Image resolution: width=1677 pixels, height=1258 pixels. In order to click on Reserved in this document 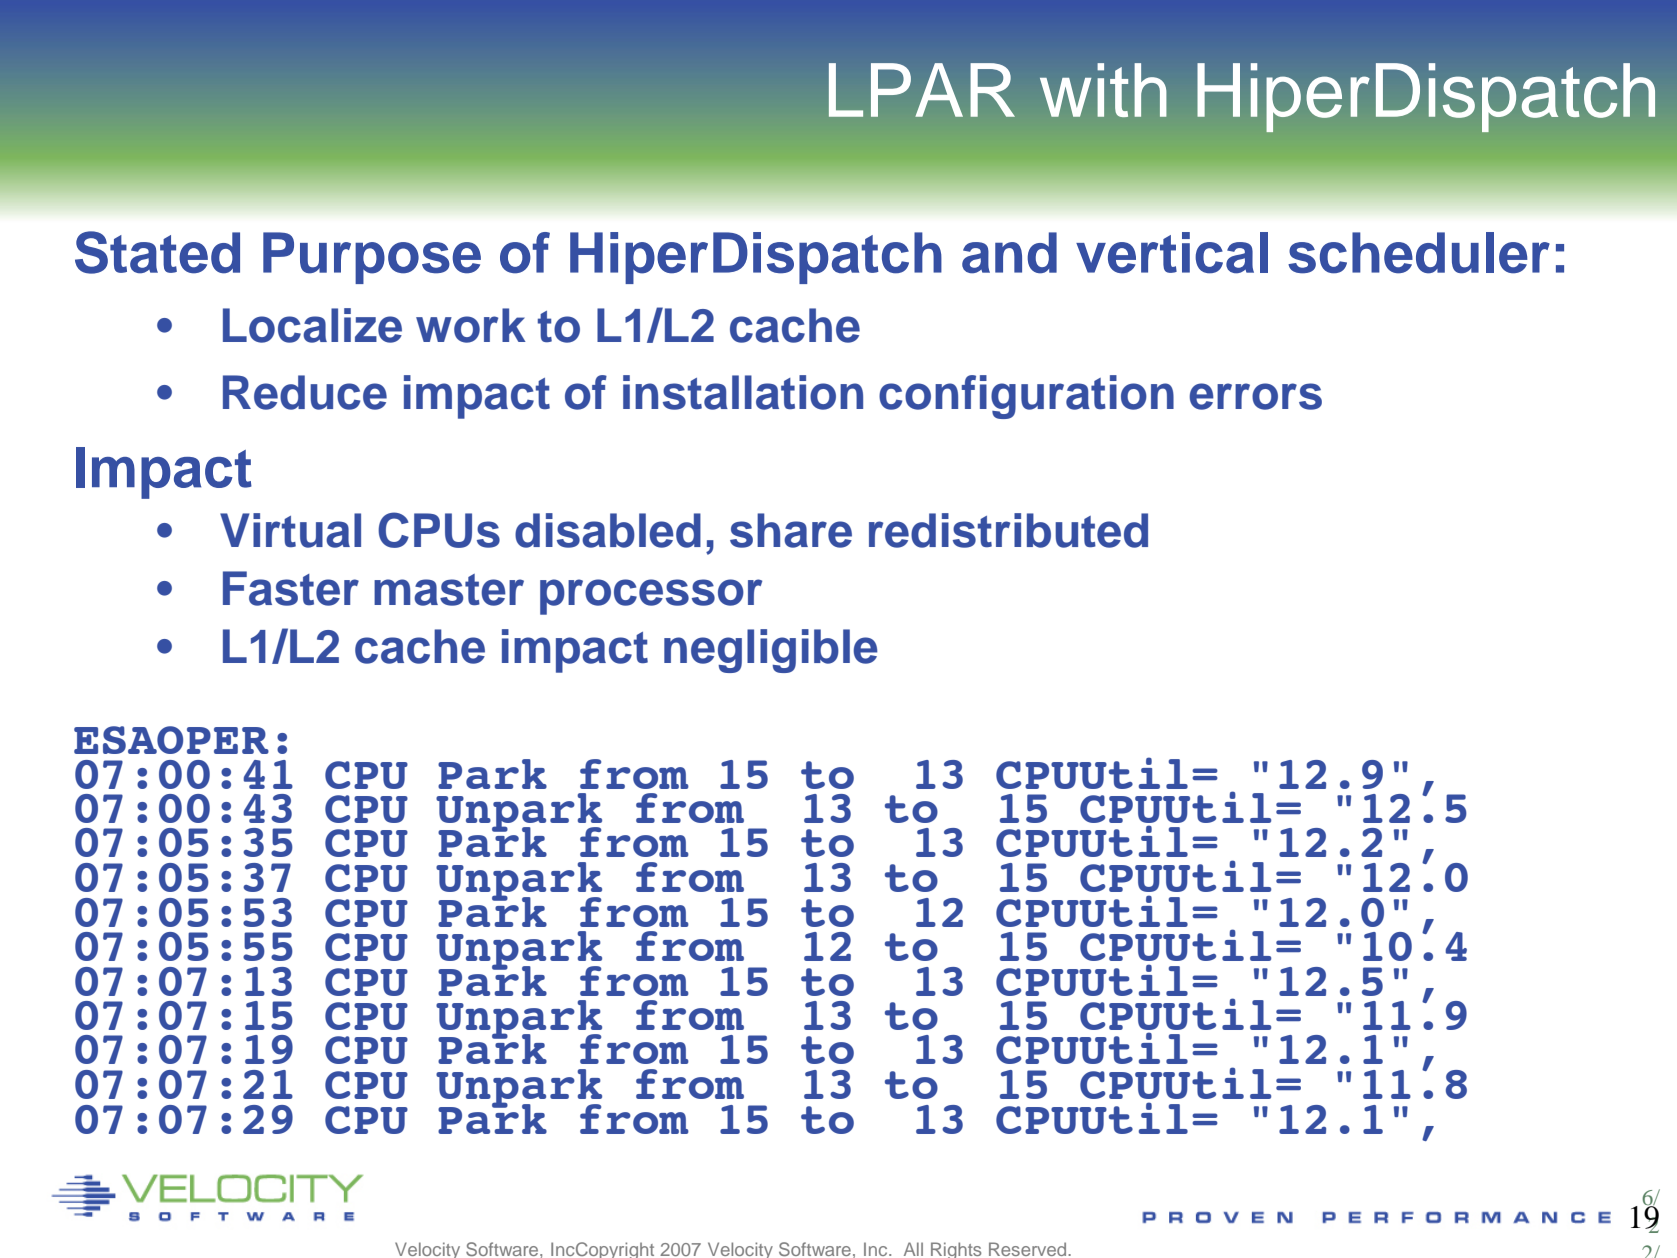, I will do `click(1029, 1249)`.
